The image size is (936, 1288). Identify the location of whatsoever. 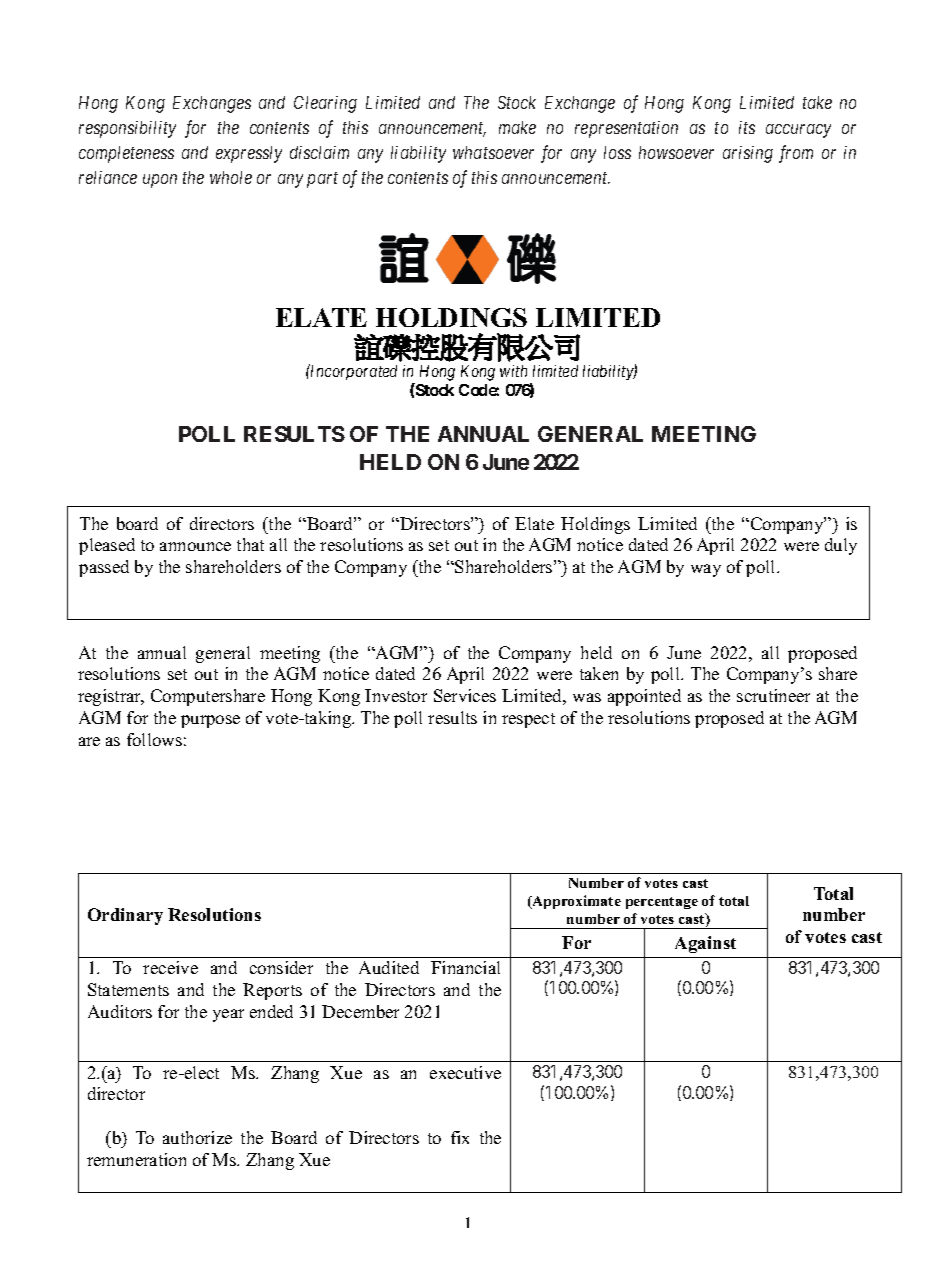
(493, 152).
